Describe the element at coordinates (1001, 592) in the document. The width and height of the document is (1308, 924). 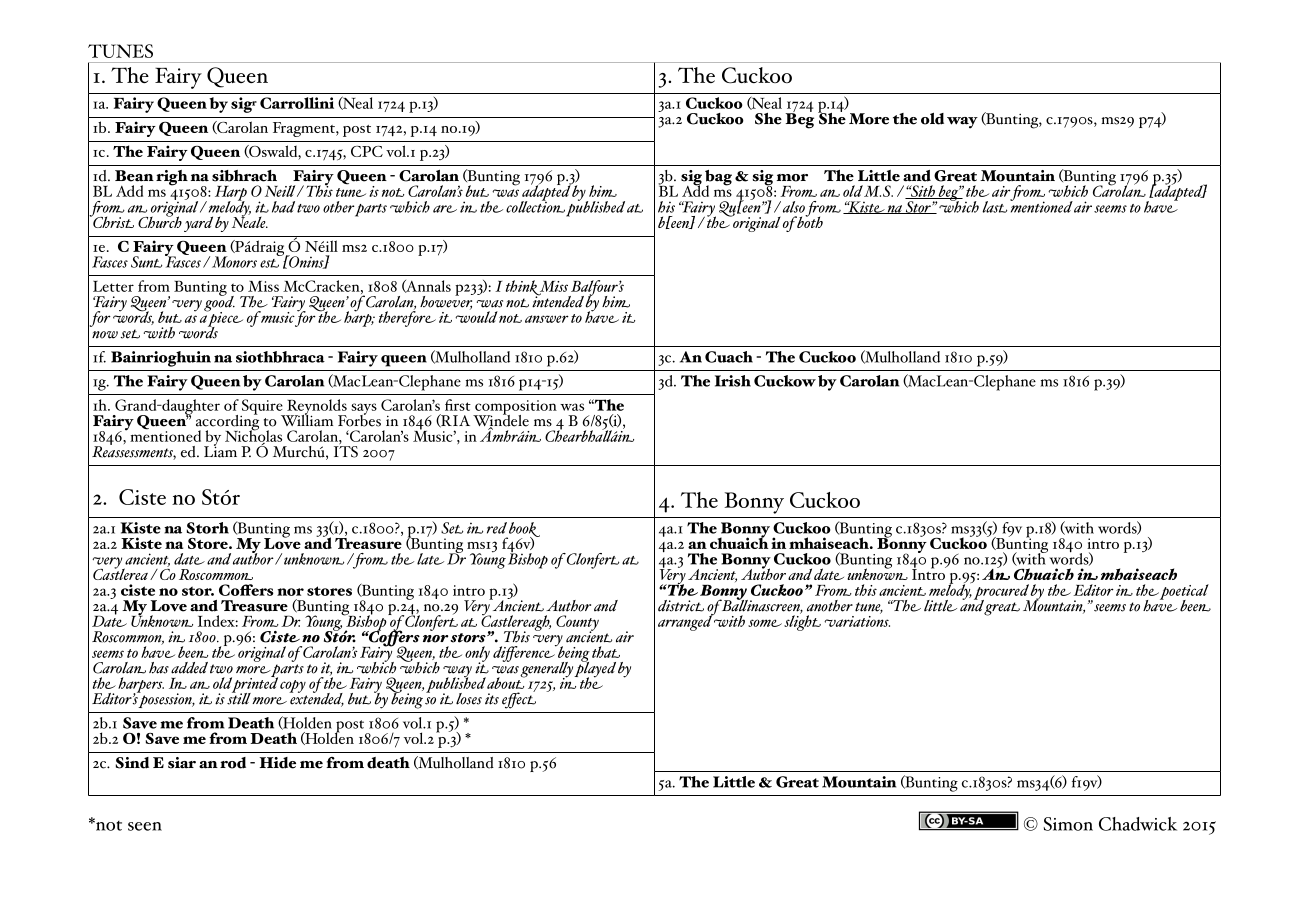
I see `procured` at that location.
